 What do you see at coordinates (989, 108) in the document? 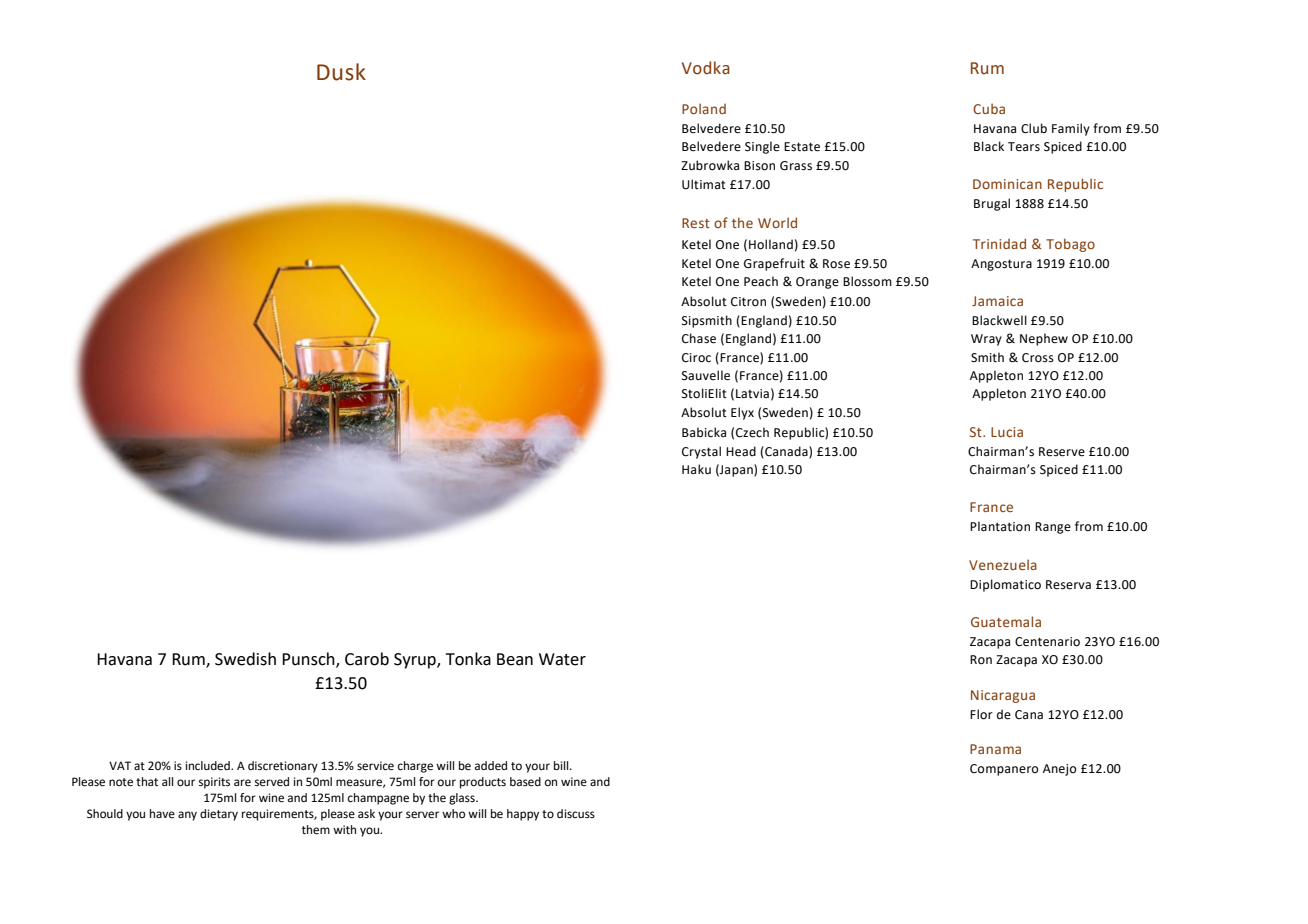
I see `Cuba` at bounding box center [989, 108].
